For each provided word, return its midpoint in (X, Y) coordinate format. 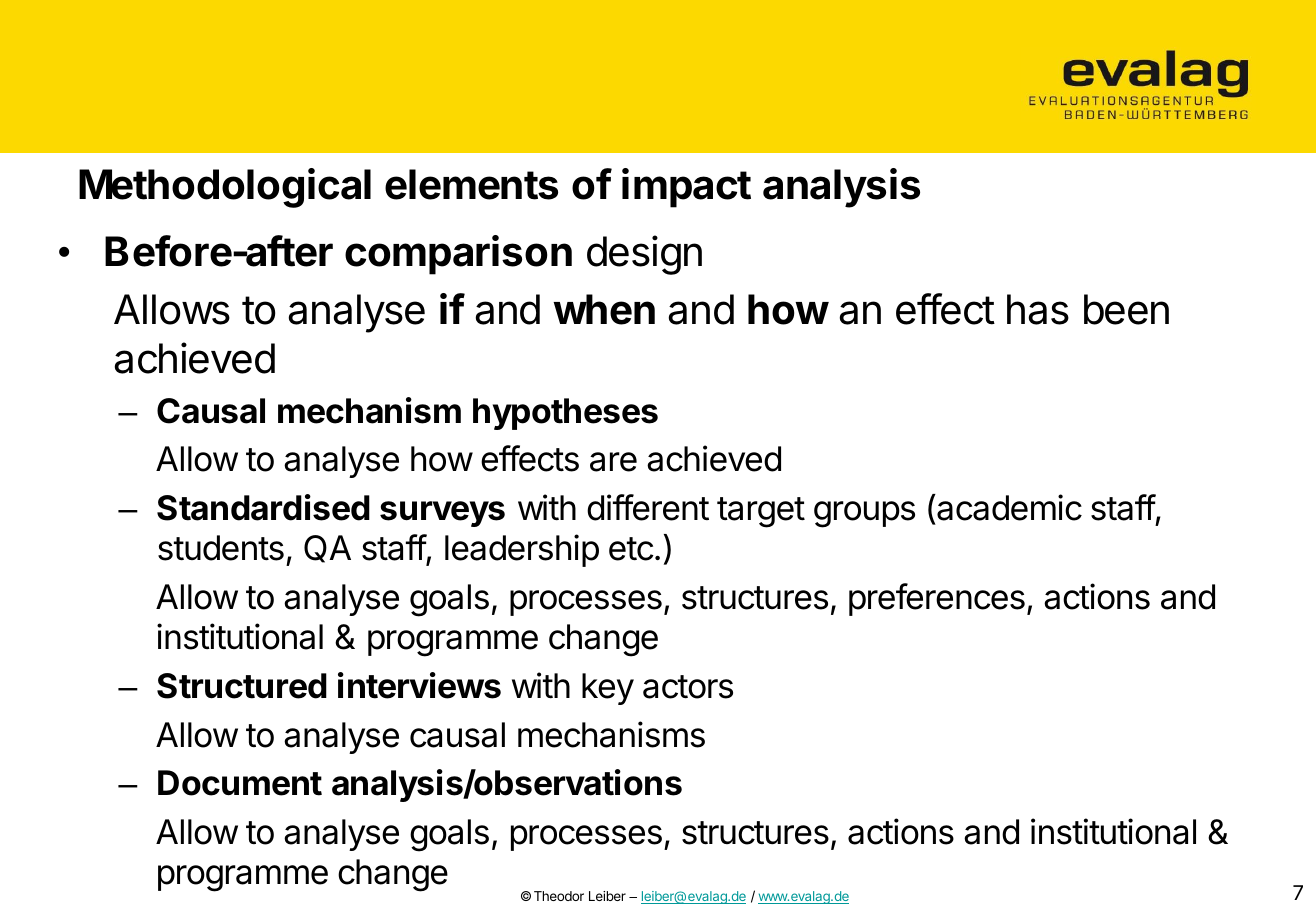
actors (688, 687)
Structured (242, 686)
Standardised (263, 507)
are (613, 462)
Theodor (559, 896)
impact (686, 188)
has (1038, 309)
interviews (419, 685)
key (608, 689)
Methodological (225, 188)
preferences (937, 599)
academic (1008, 507)
